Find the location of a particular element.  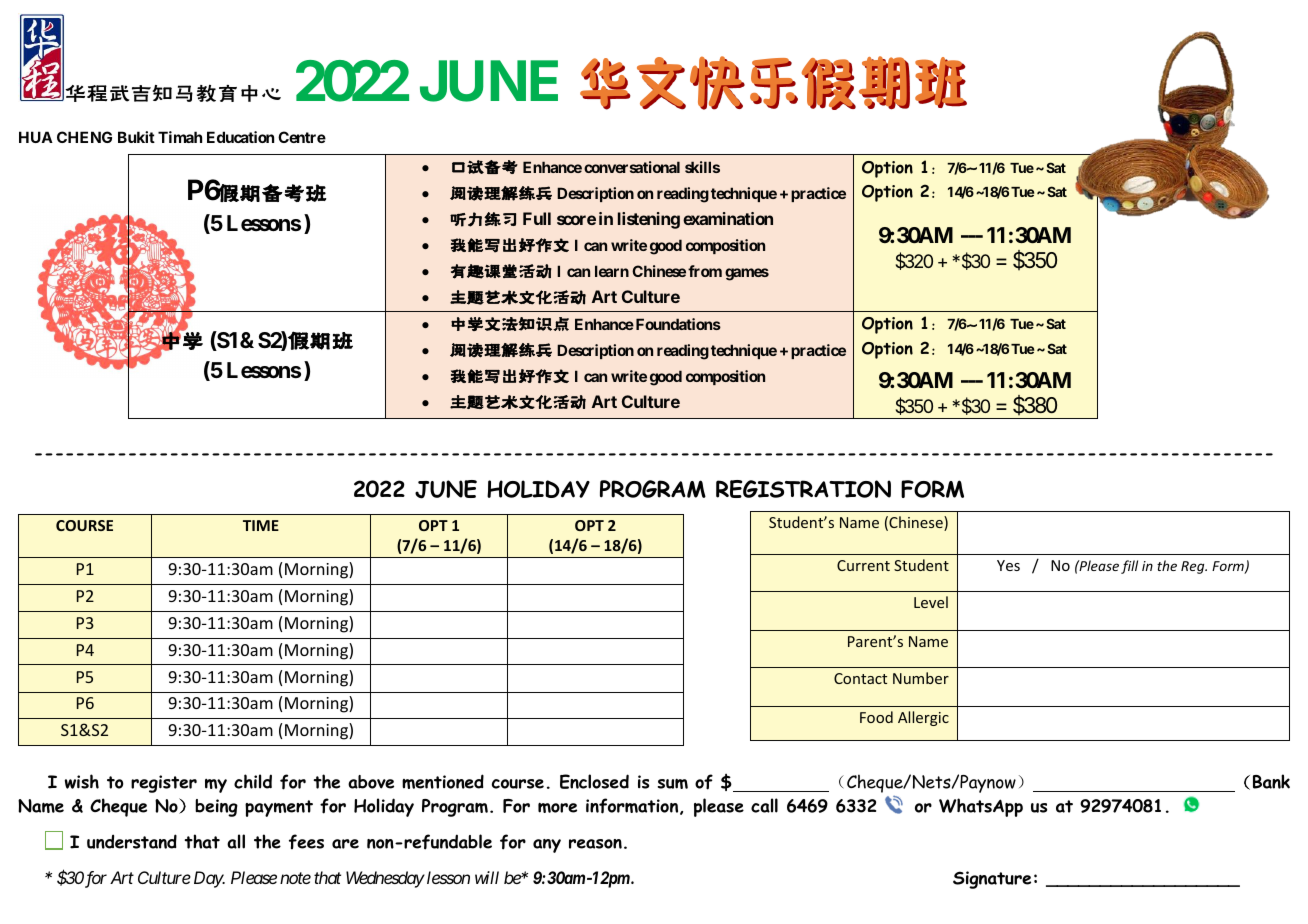

Number is located at coordinates (921, 678).
